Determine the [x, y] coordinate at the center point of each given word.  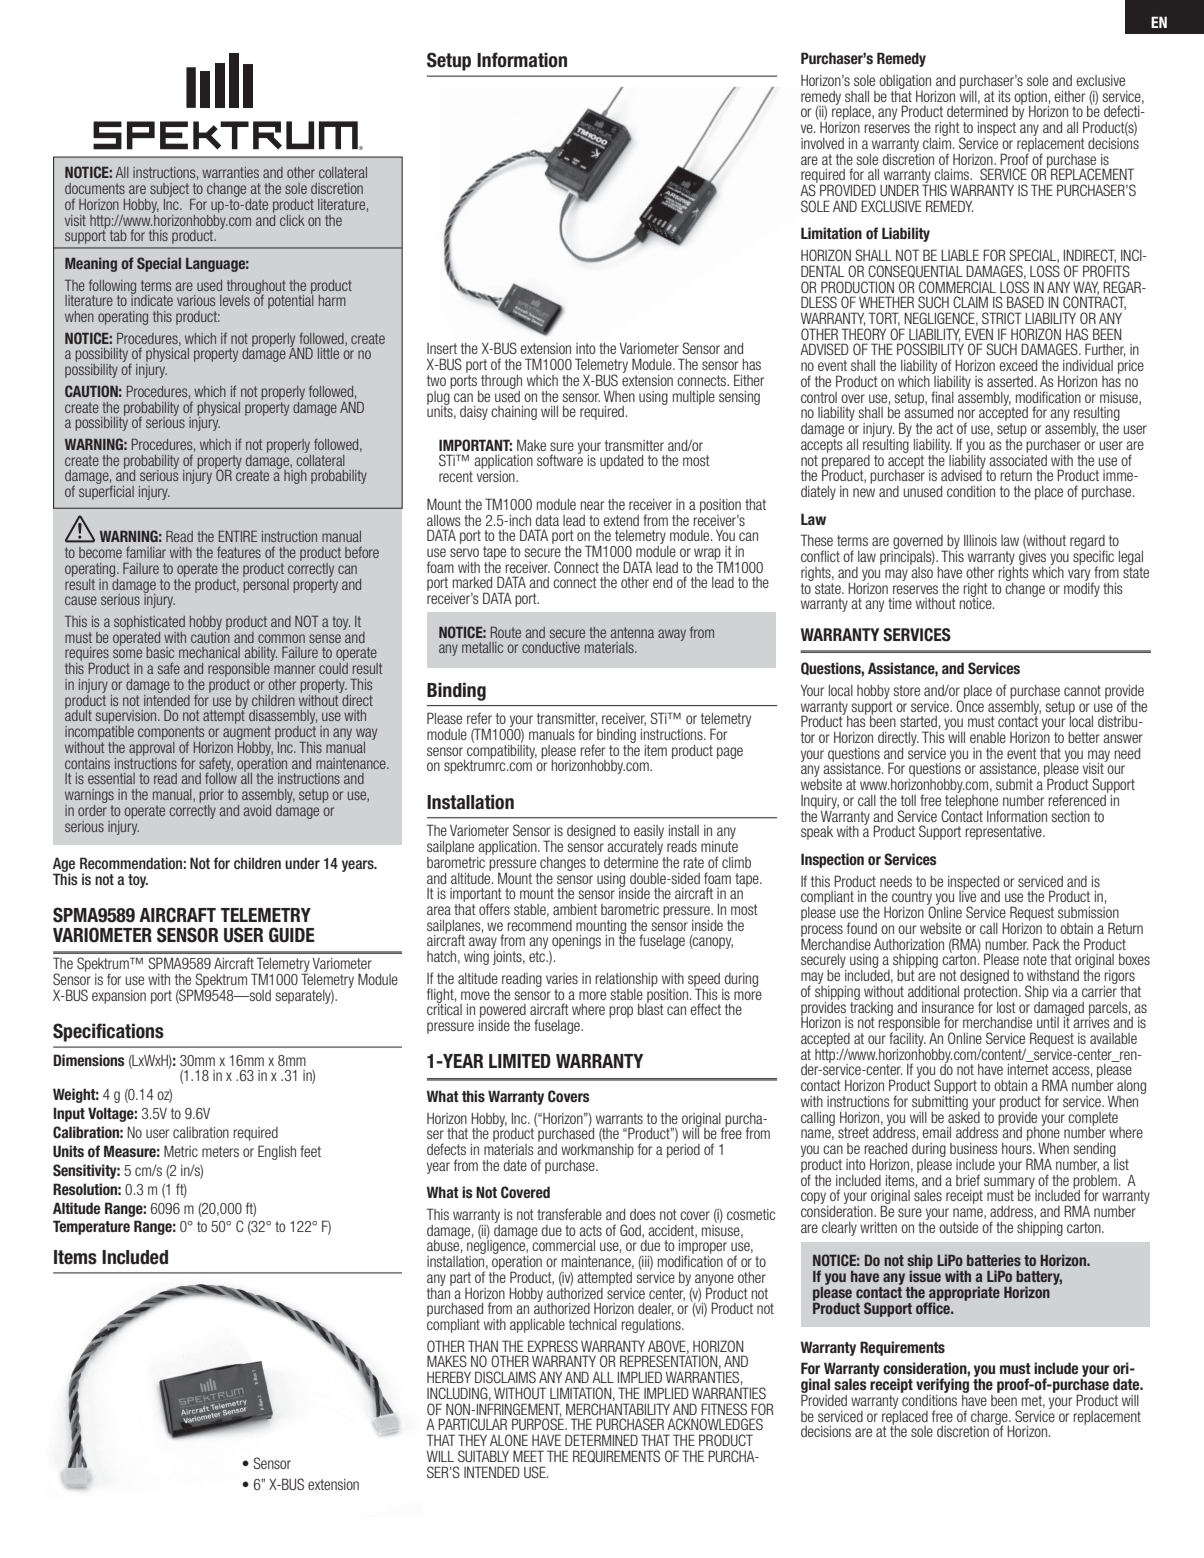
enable [988, 737]
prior [211, 796]
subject [170, 191]
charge [990, 1419]
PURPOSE [539, 1424]
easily [649, 833]
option [1030, 99]
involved [822, 143]
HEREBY [449, 1377]
